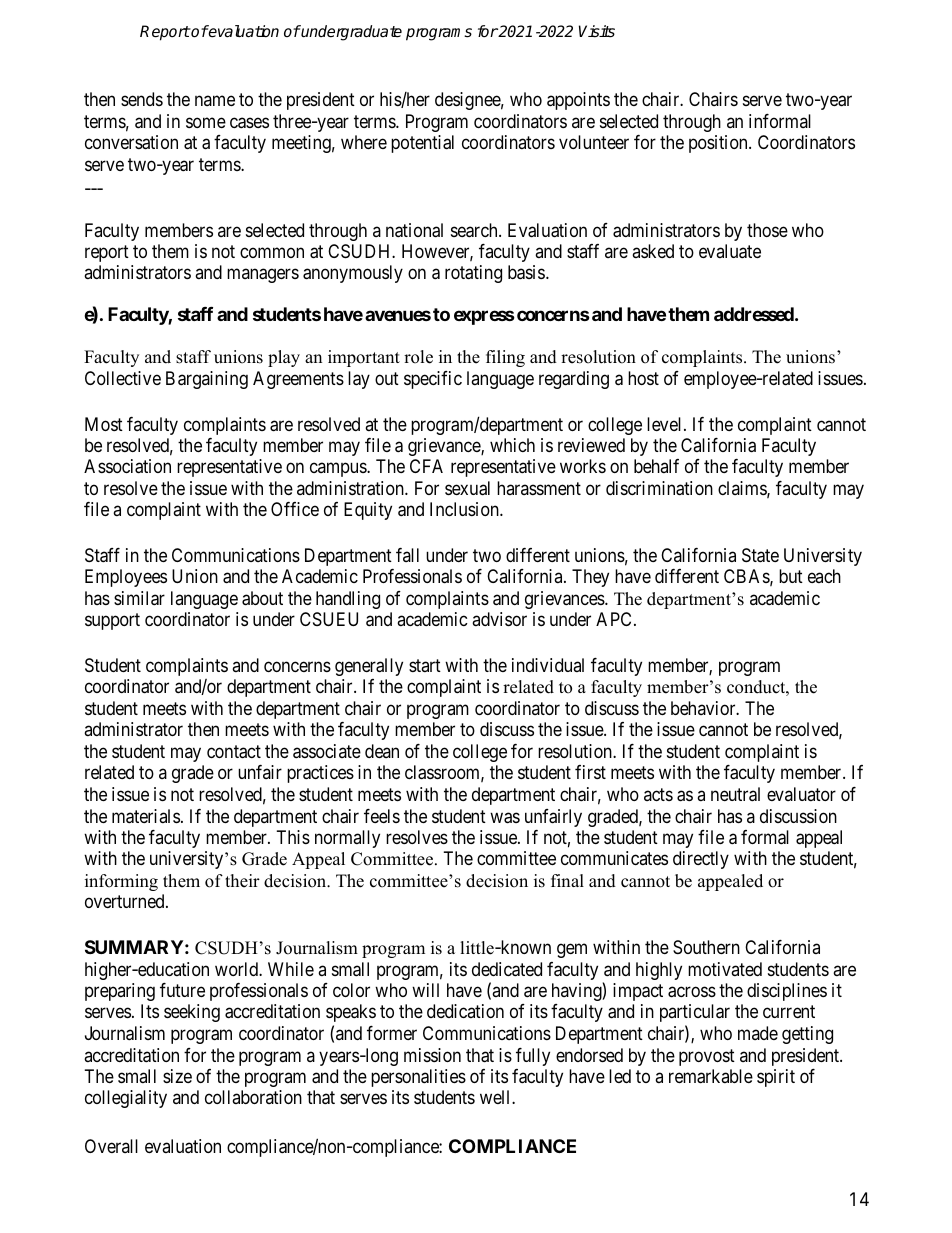 This page has height=1233, width=952. Describe the element at coordinates (215, 101) in the page. I see `name` at that location.
